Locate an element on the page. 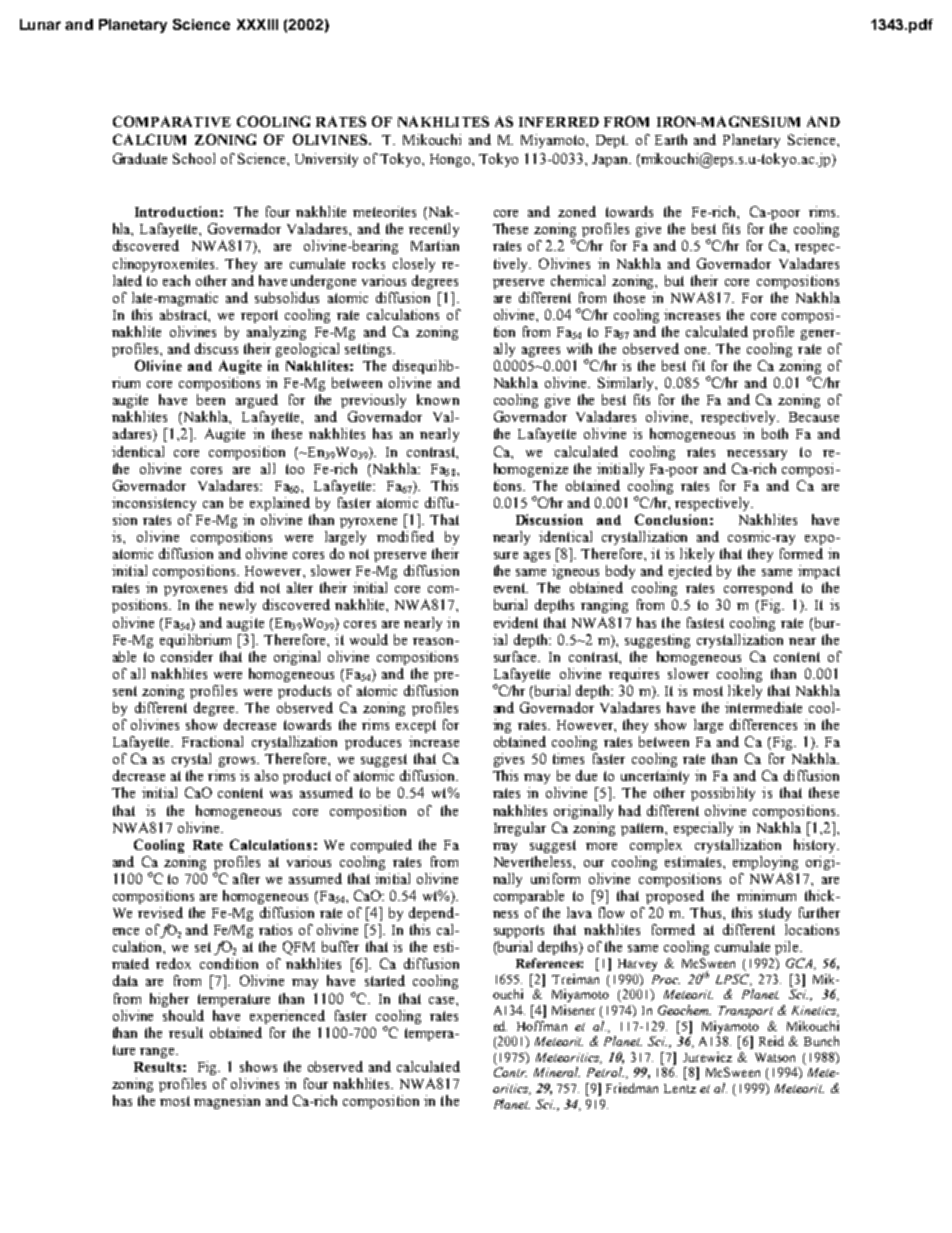  ejected is located at coordinates (690, 572).
